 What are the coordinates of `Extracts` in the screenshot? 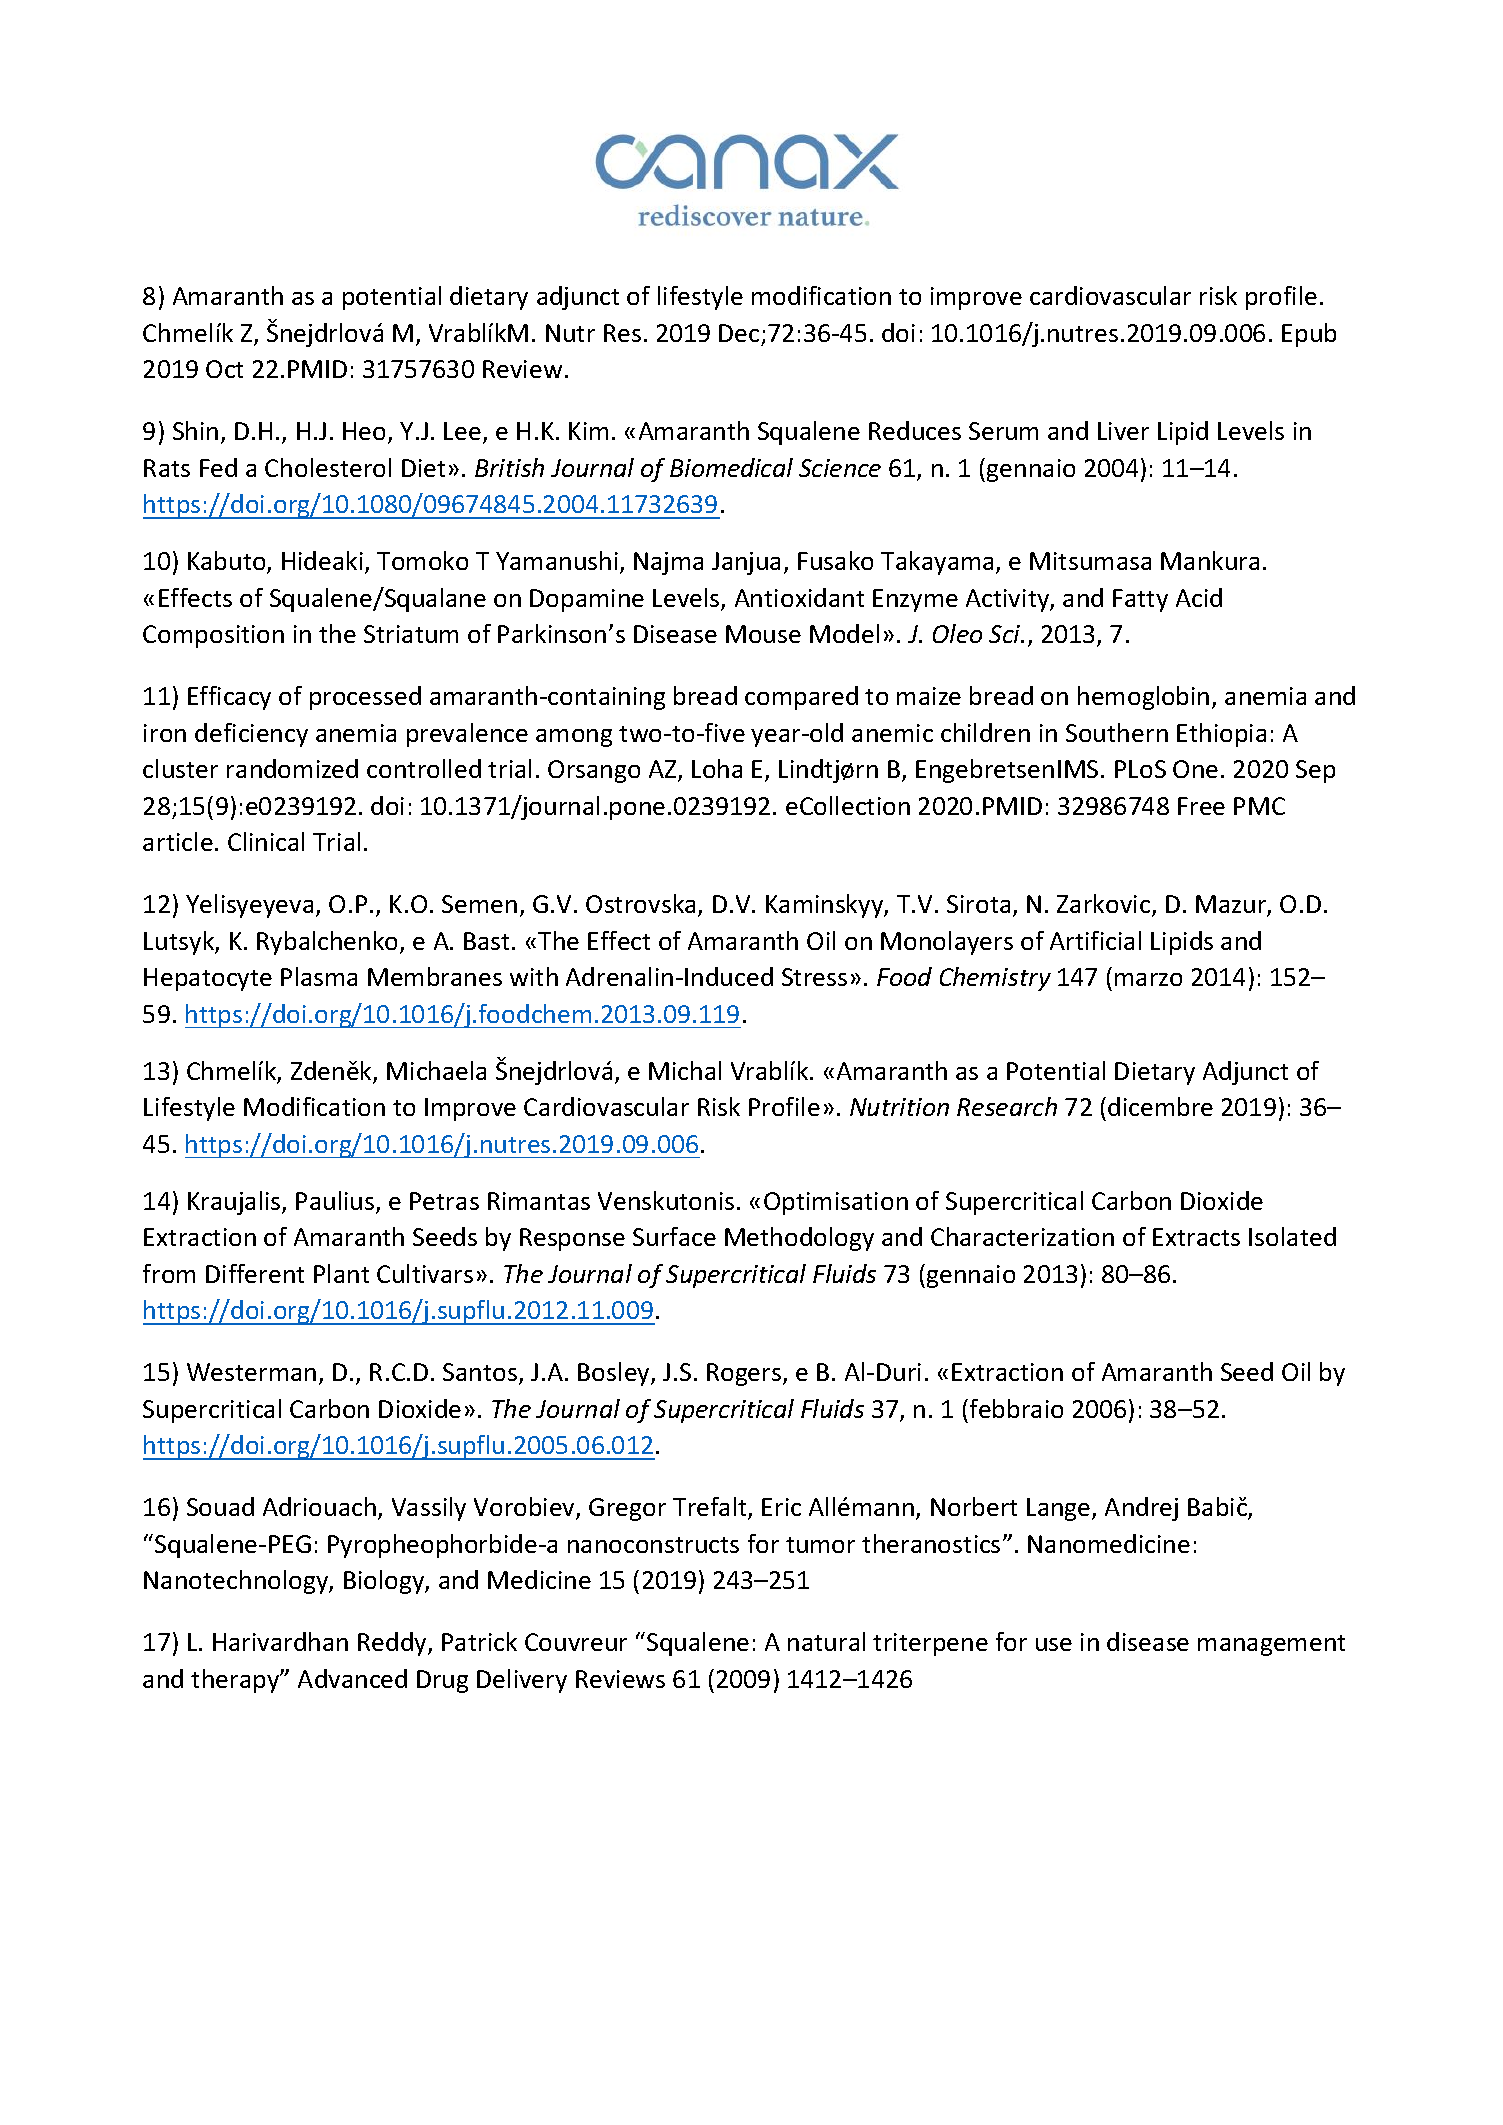 It's located at (1196, 1237).
